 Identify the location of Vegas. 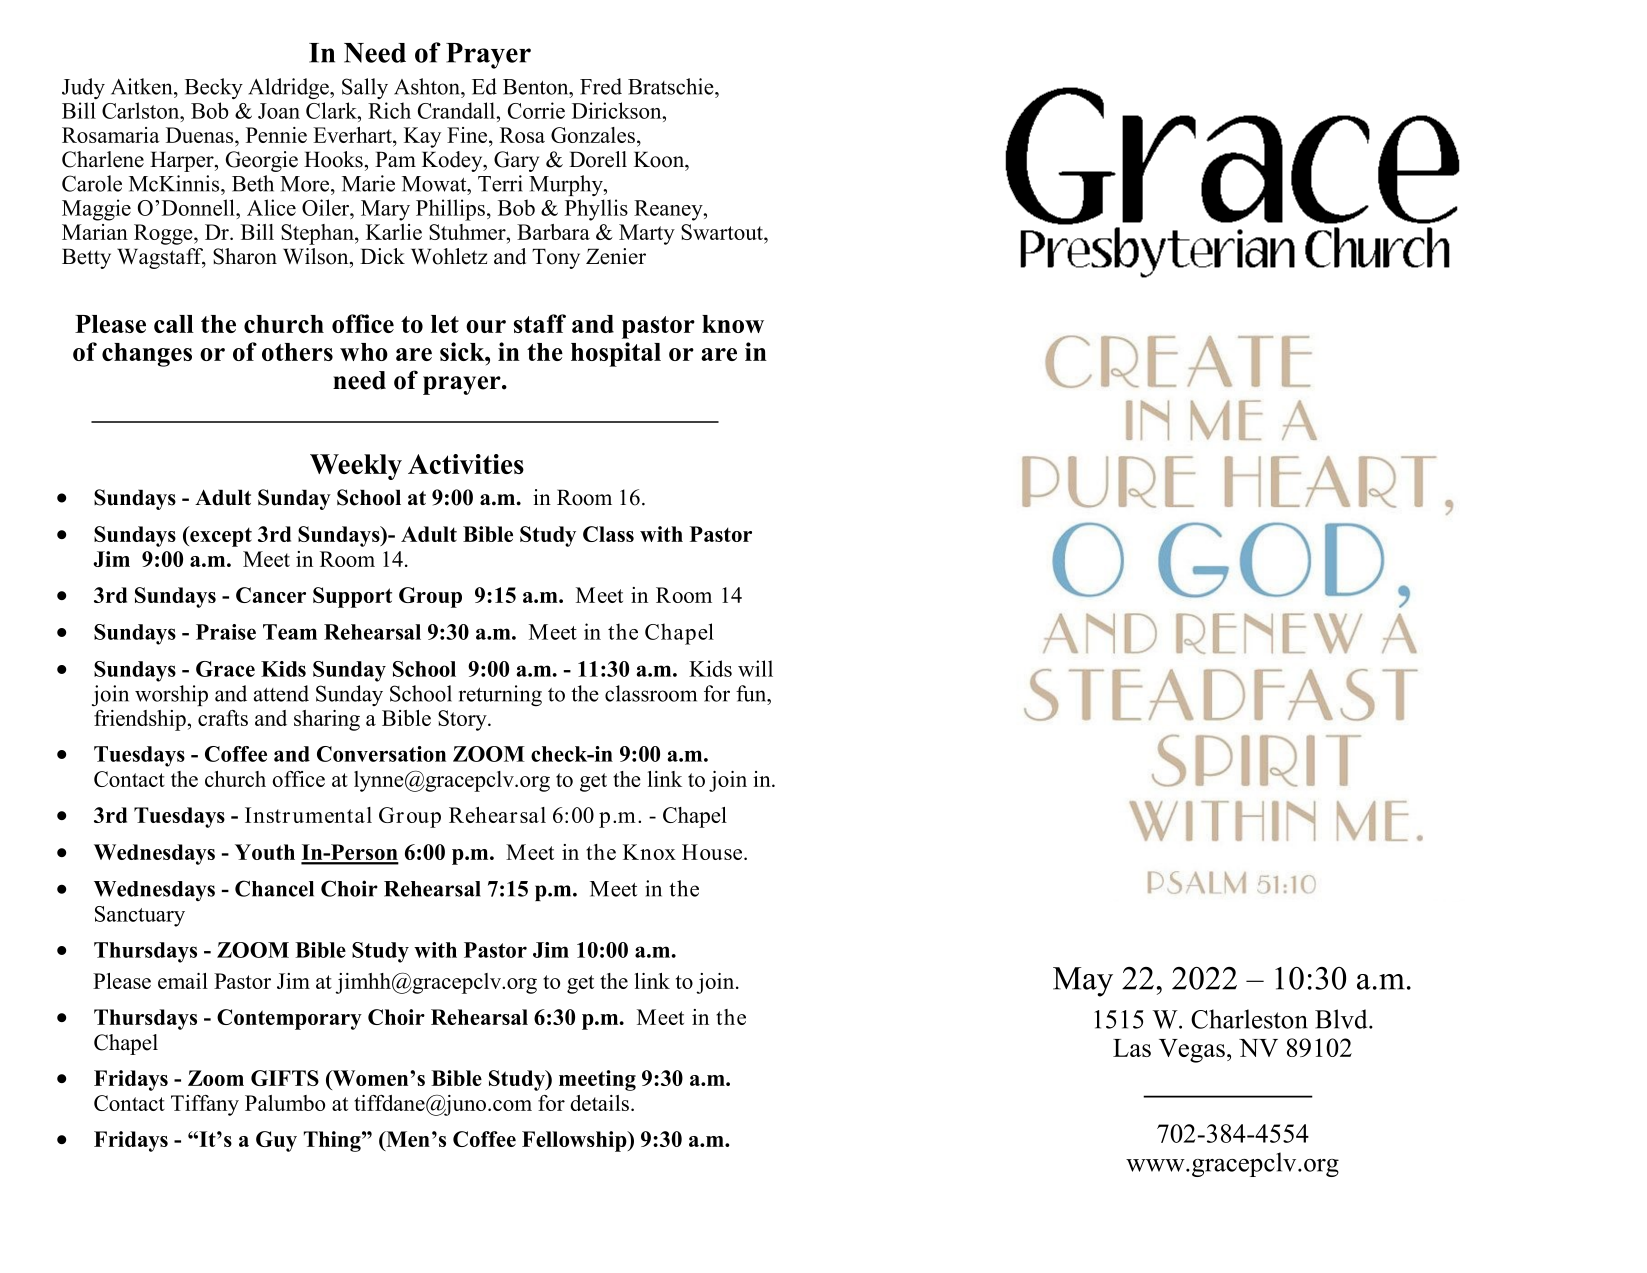
(1192, 1051).
